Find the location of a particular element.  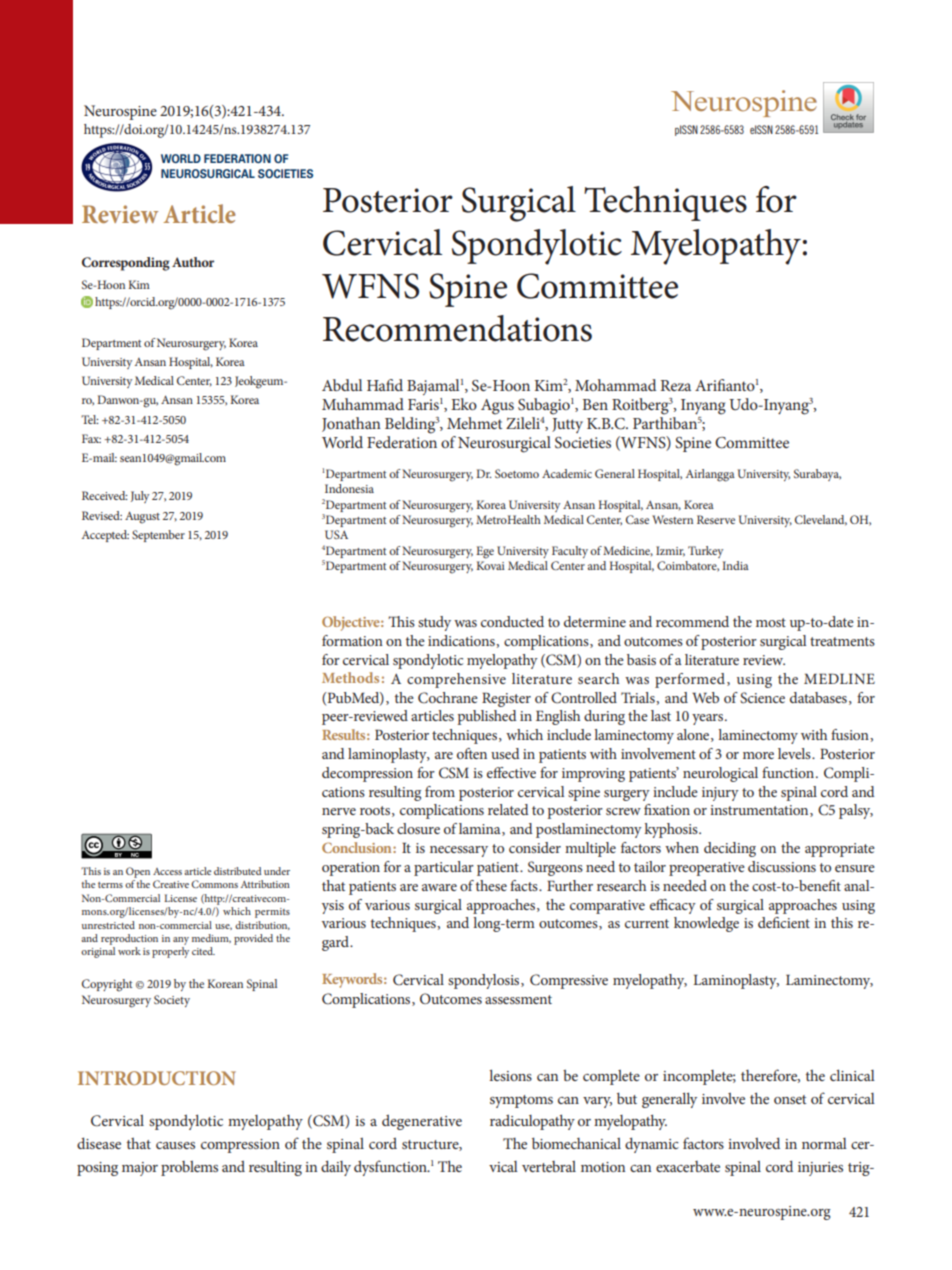

Eko is located at coordinates (464, 404).
